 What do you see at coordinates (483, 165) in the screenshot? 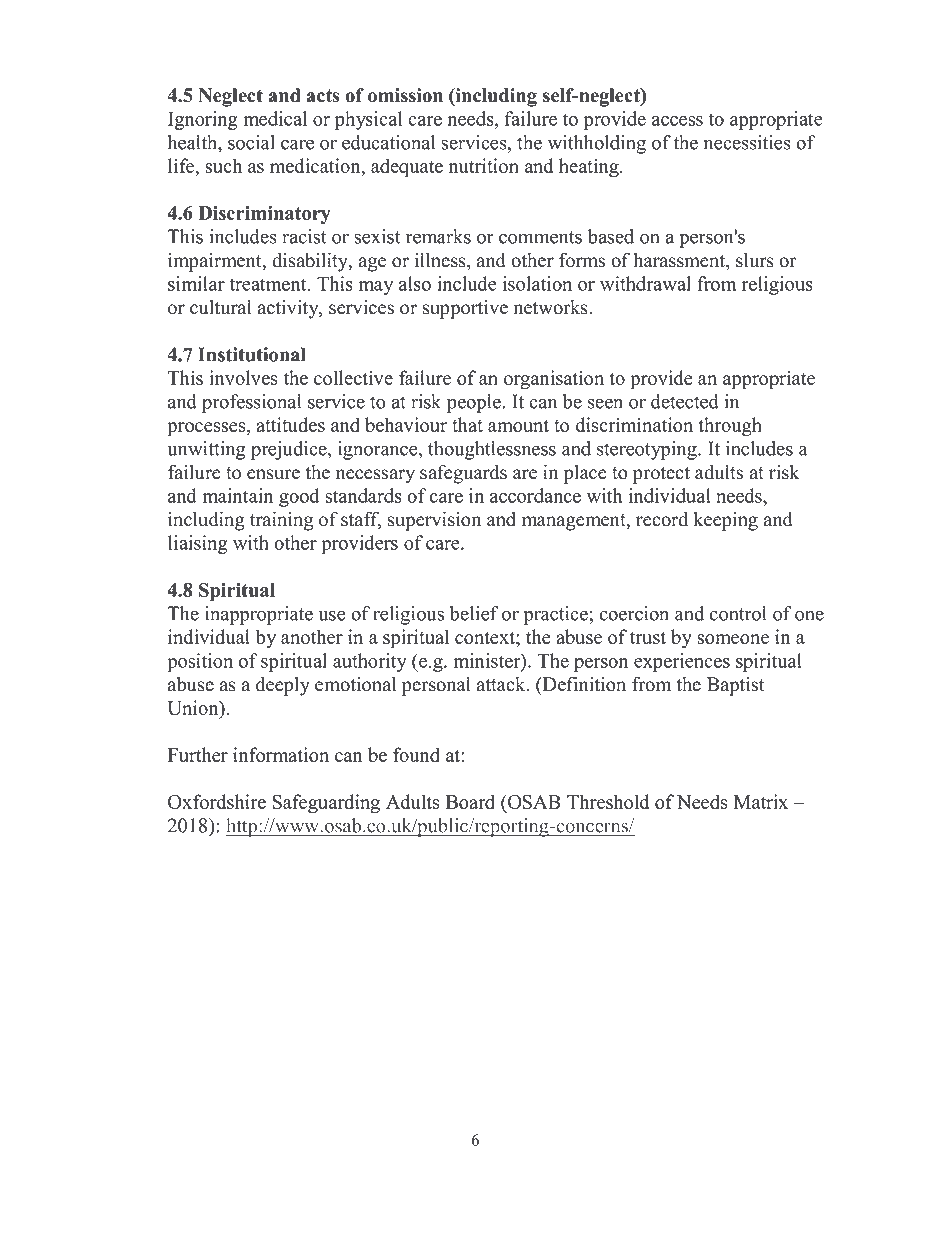
I see `nutrition` at bounding box center [483, 165].
